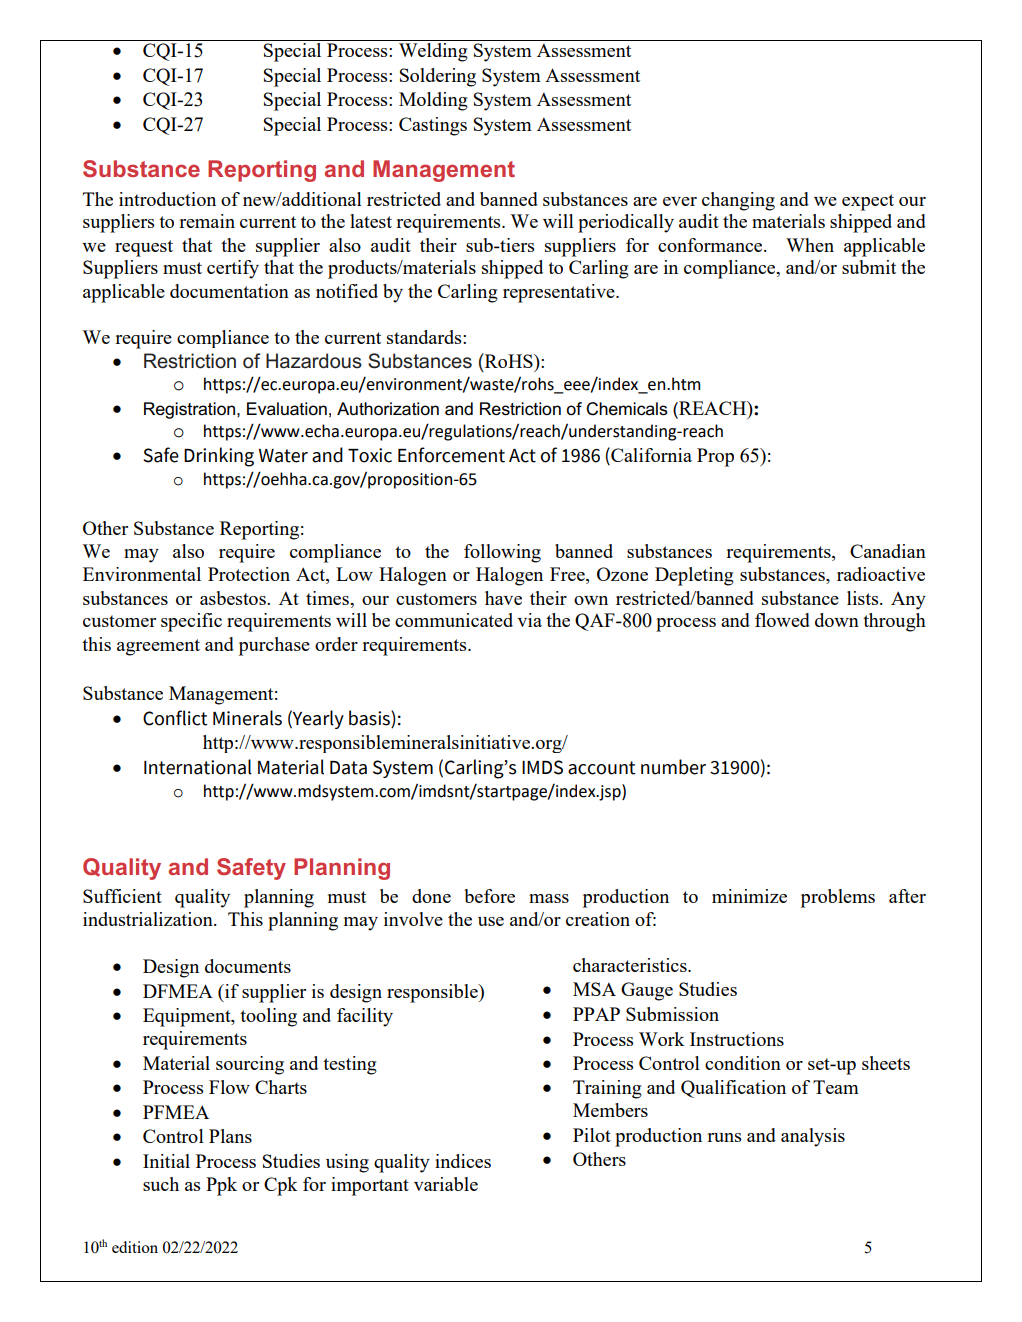  Describe the element at coordinates (813, 1137) in the screenshot. I see `analysis` at that location.
